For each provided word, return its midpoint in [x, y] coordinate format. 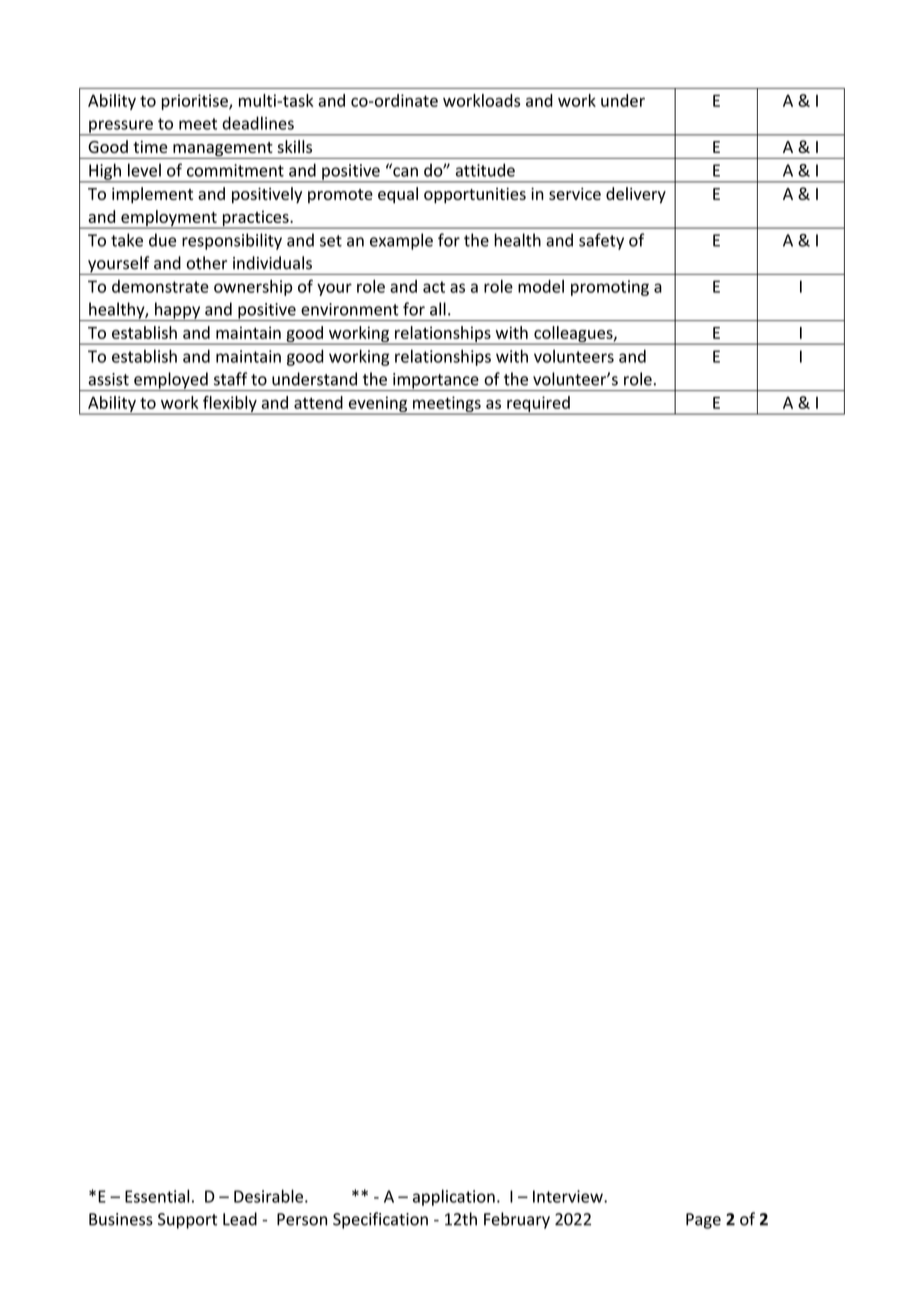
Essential [157, 1196]
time [150, 147]
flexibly [230, 405]
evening [378, 405]
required [538, 405]
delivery [636, 195]
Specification [380, 1220]
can [404, 171]
